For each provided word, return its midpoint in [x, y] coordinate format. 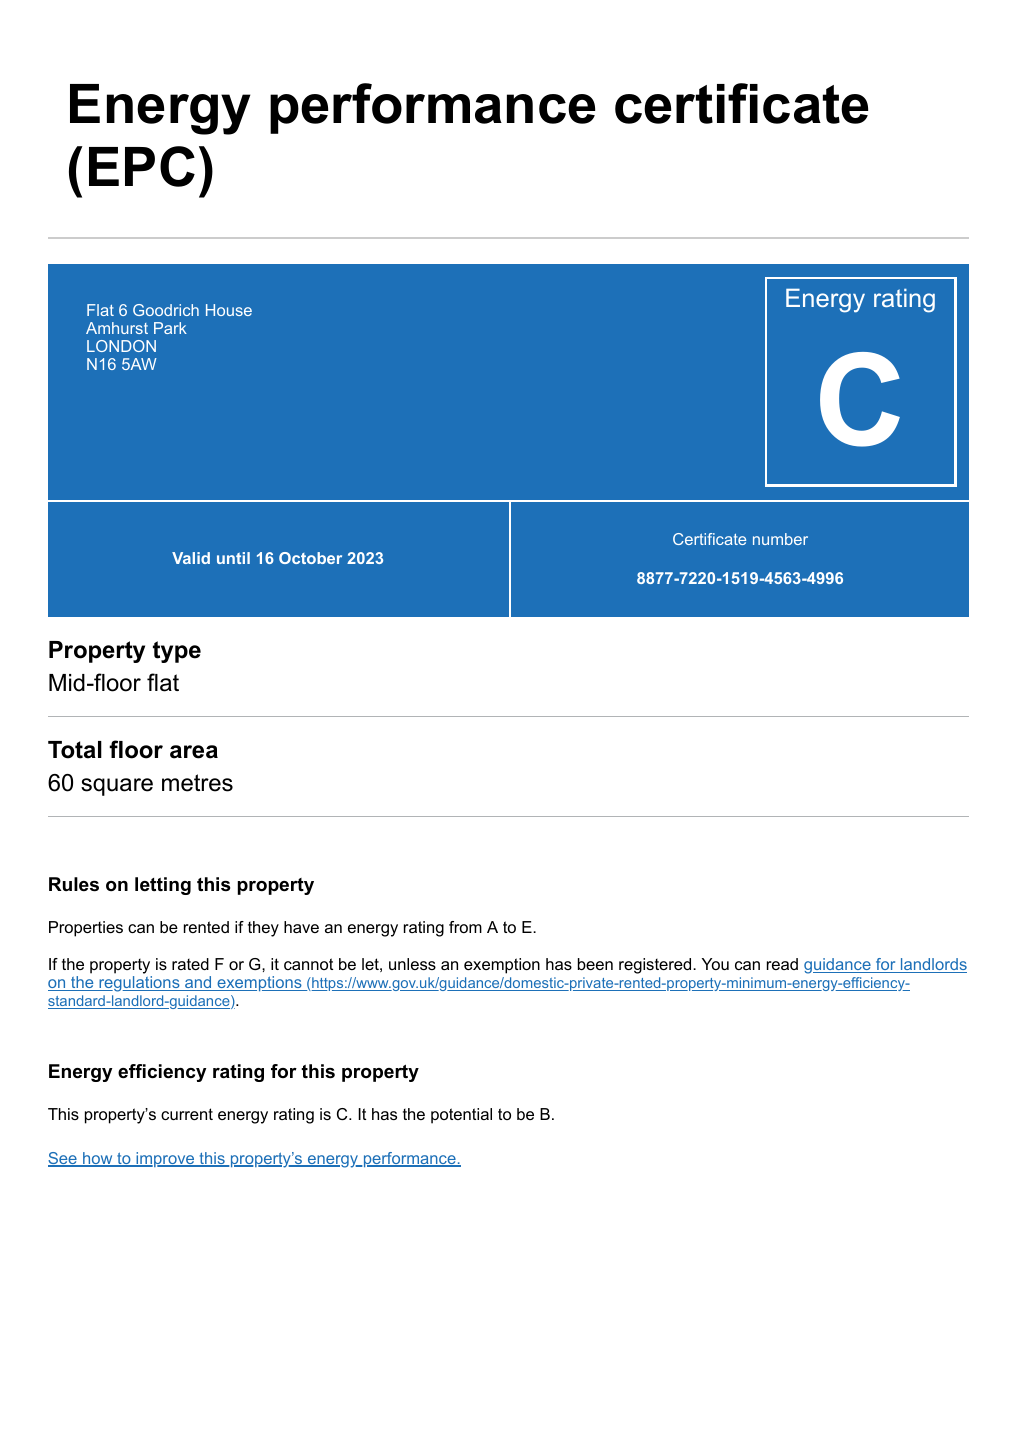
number [780, 539]
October [310, 558]
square [117, 787]
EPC [142, 166]
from [465, 927]
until [233, 558]
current [187, 1114]
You [715, 964]
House [229, 310]
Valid [191, 558]
